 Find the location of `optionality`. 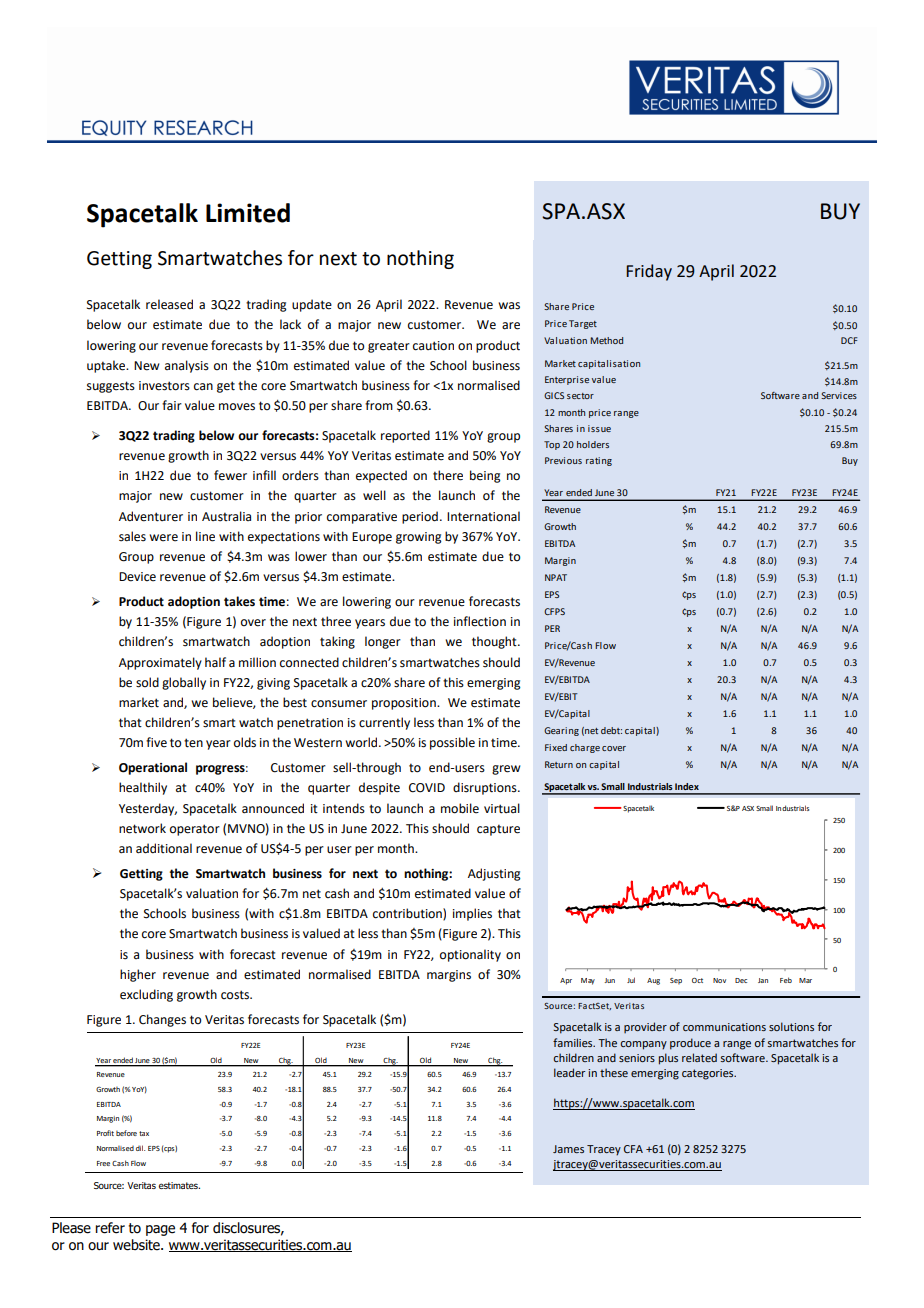

optionality is located at coordinates (470, 955).
